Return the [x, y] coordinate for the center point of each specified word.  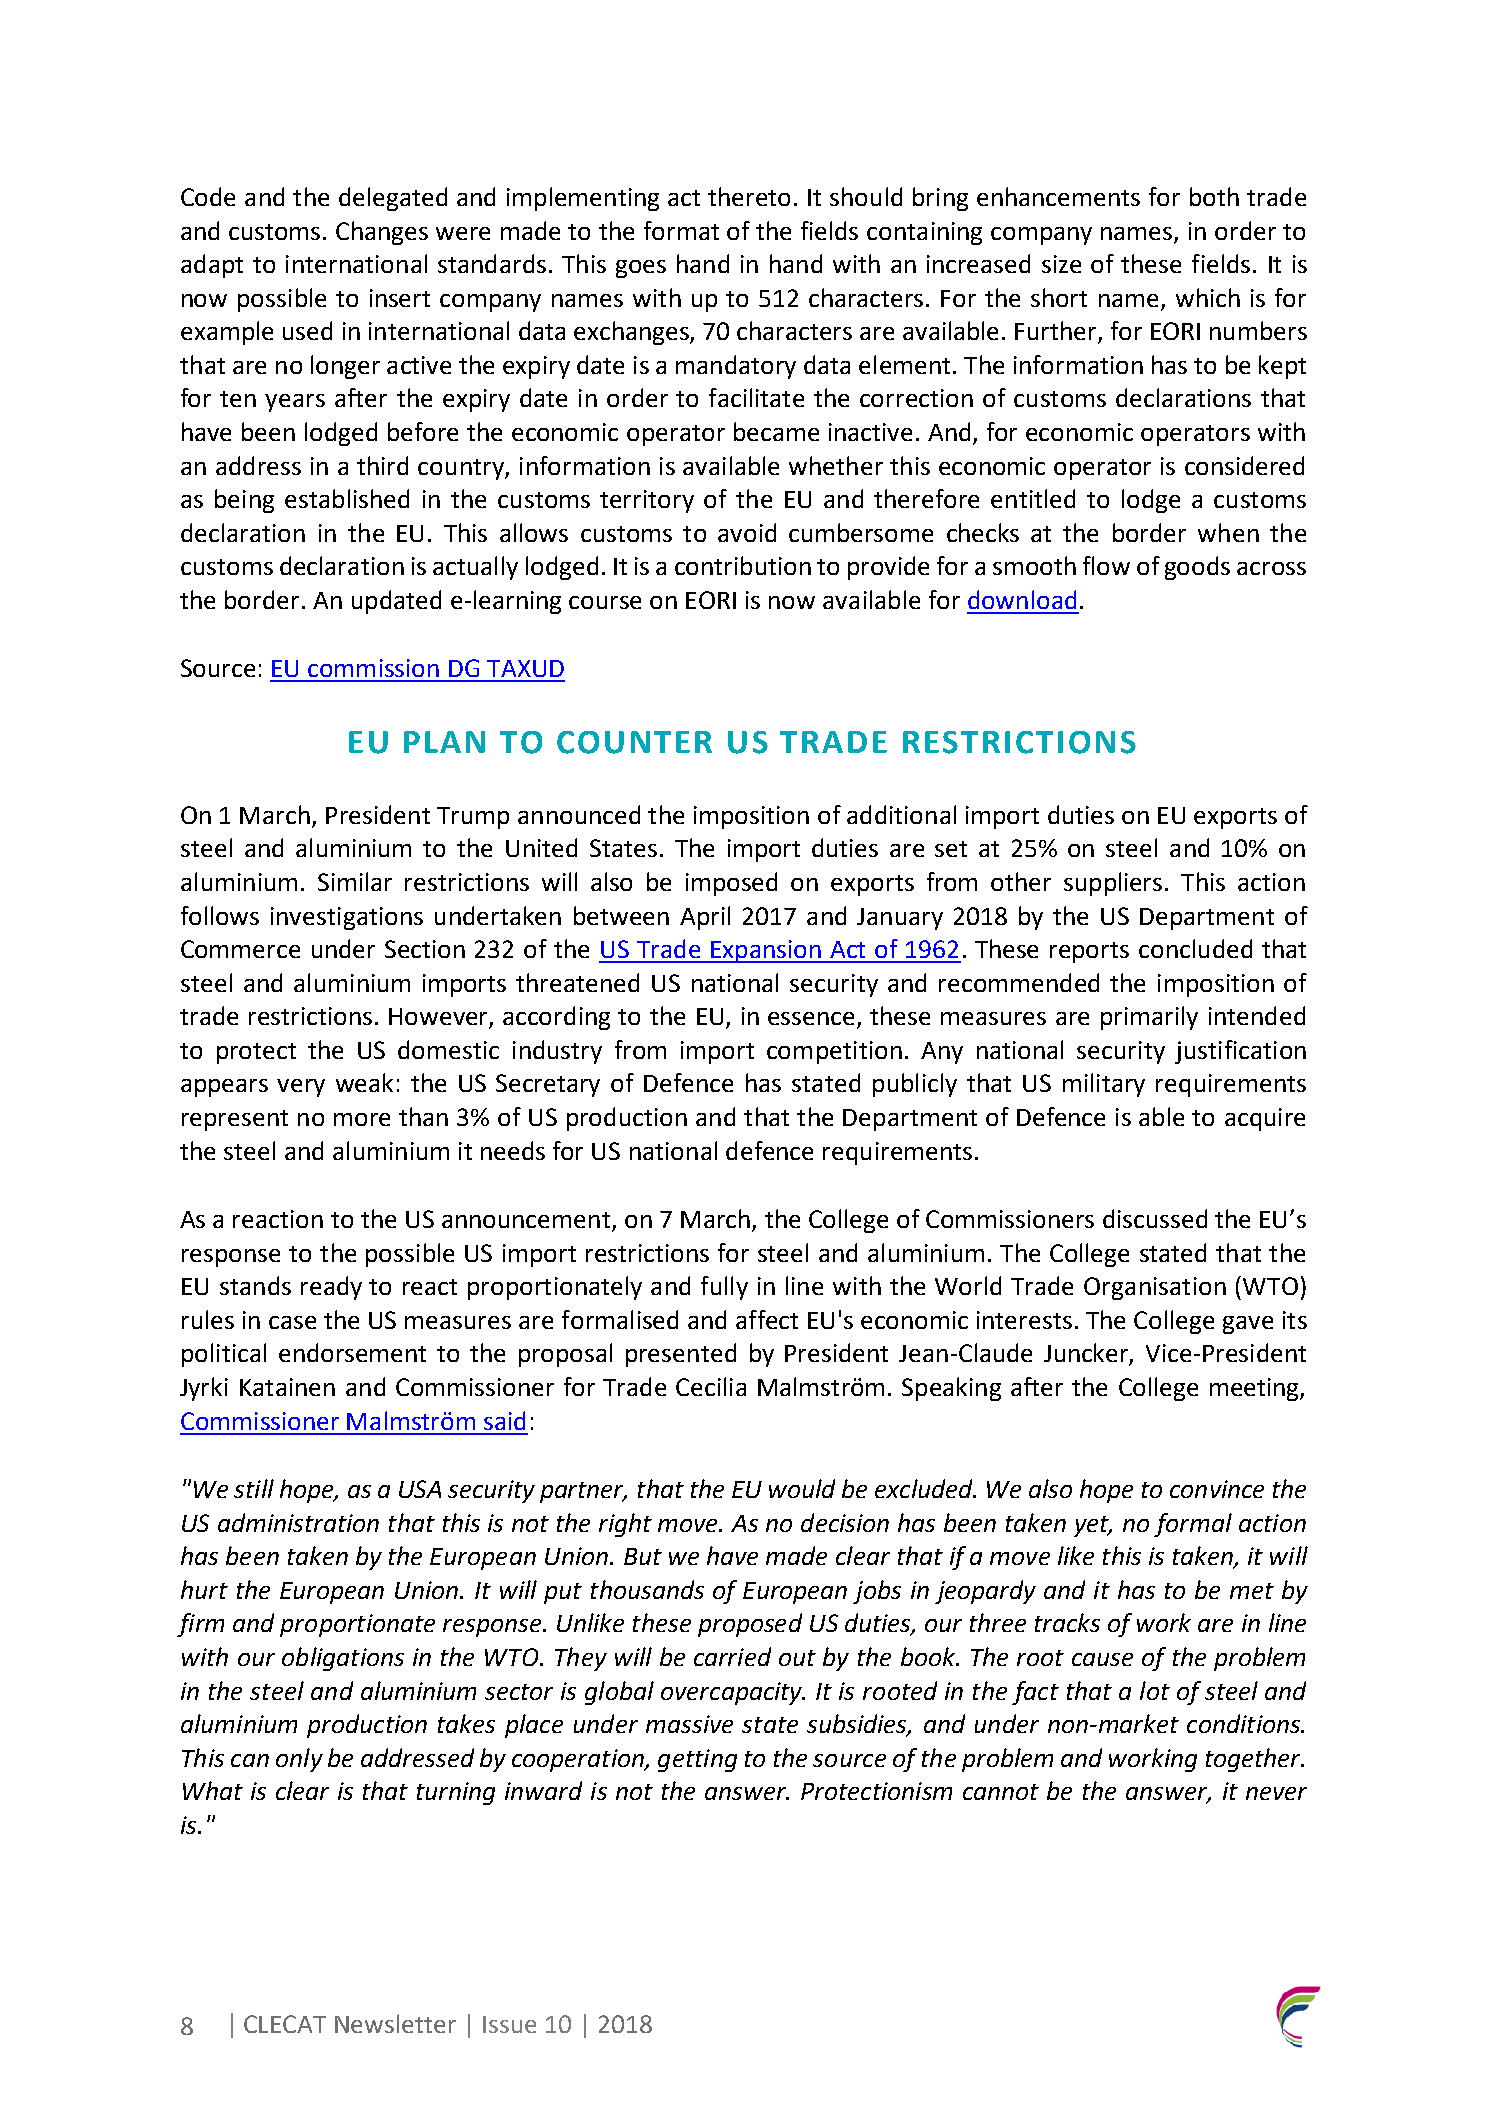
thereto [749, 196]
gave [1248, 1325]
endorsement [352, 1352]
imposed [731, 884]
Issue [509, 2024]
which [1208, 297]
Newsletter [395, 2023]
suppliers [1113, 884]
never [1276, 1793]
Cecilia [711, 1386]
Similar [355, 881]
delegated [393, 199]
